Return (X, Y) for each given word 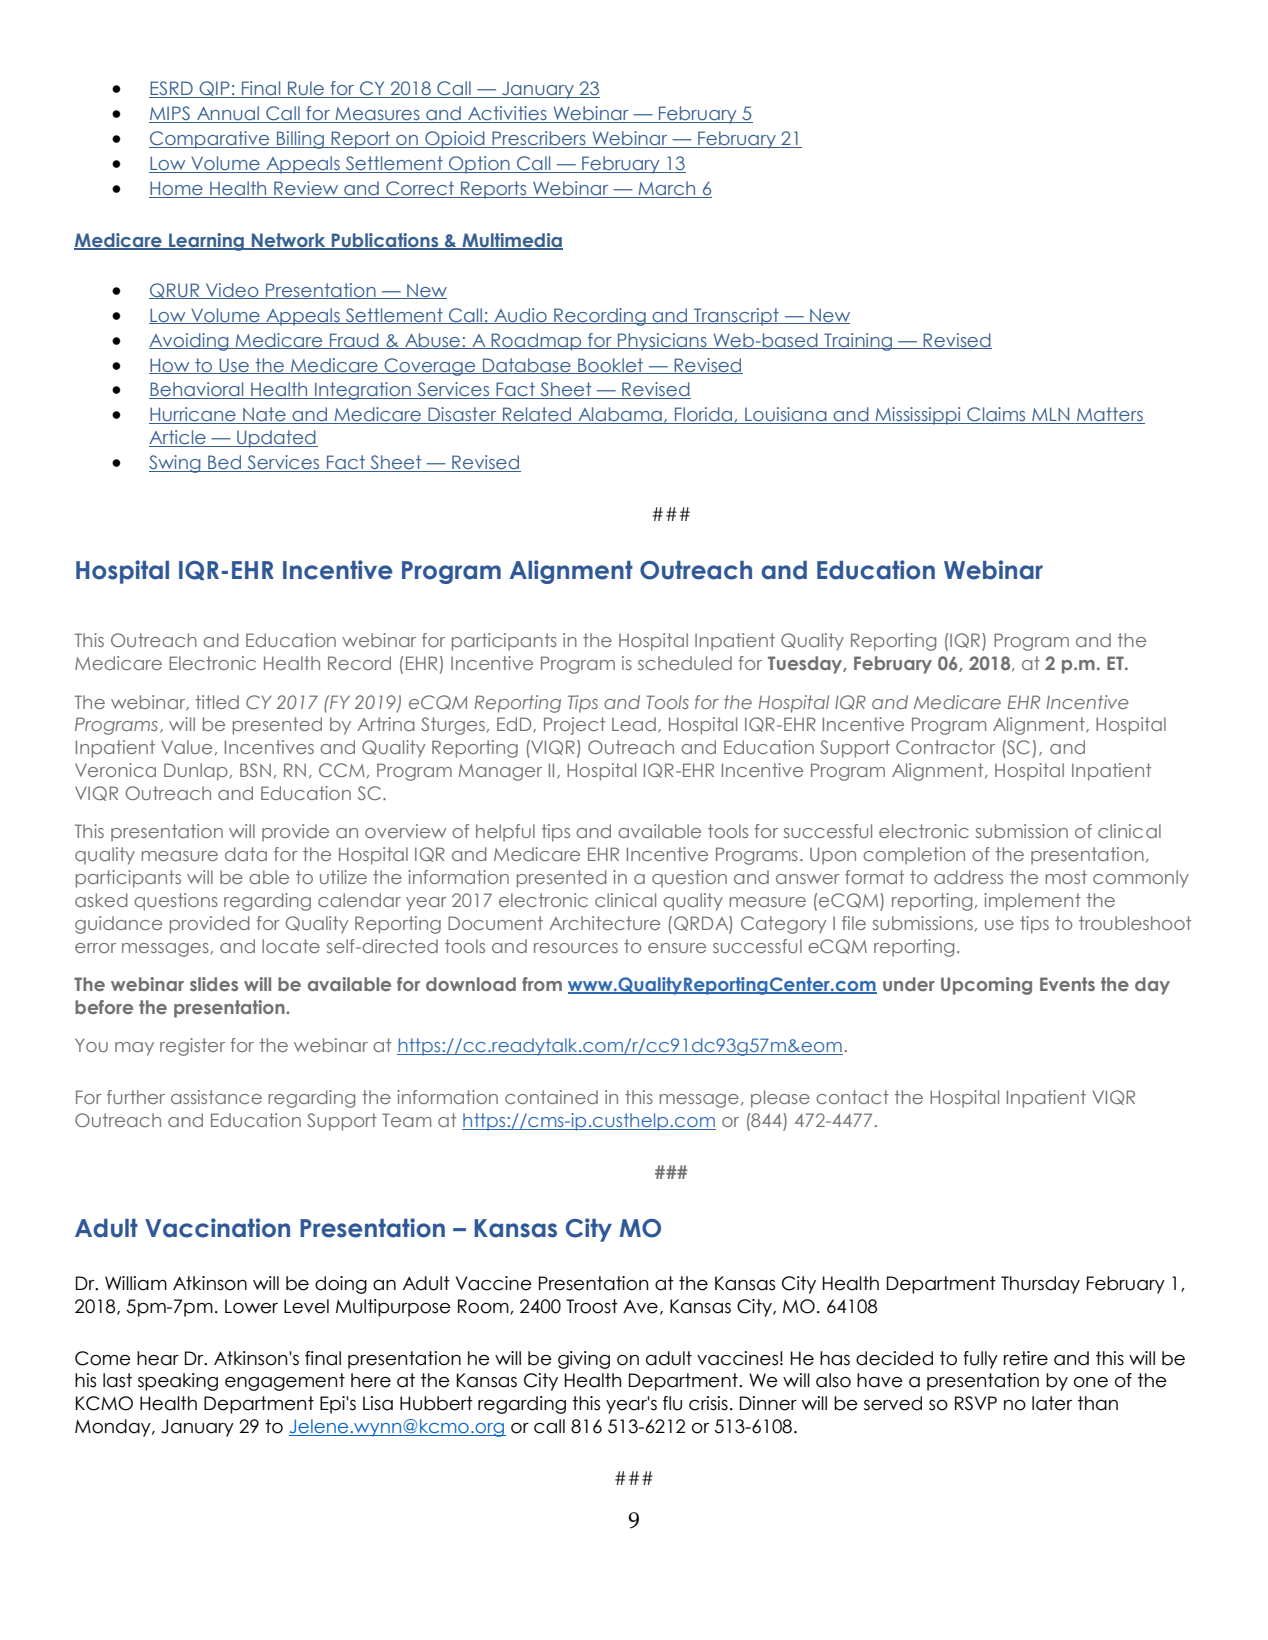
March (667, 189)
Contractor (945, 747)
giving (584, 1360)
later (1052, 1403)
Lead (634, 724)
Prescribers (539, 139)
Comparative (210, 140)
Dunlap (196, 772)
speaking (178, 1382)
